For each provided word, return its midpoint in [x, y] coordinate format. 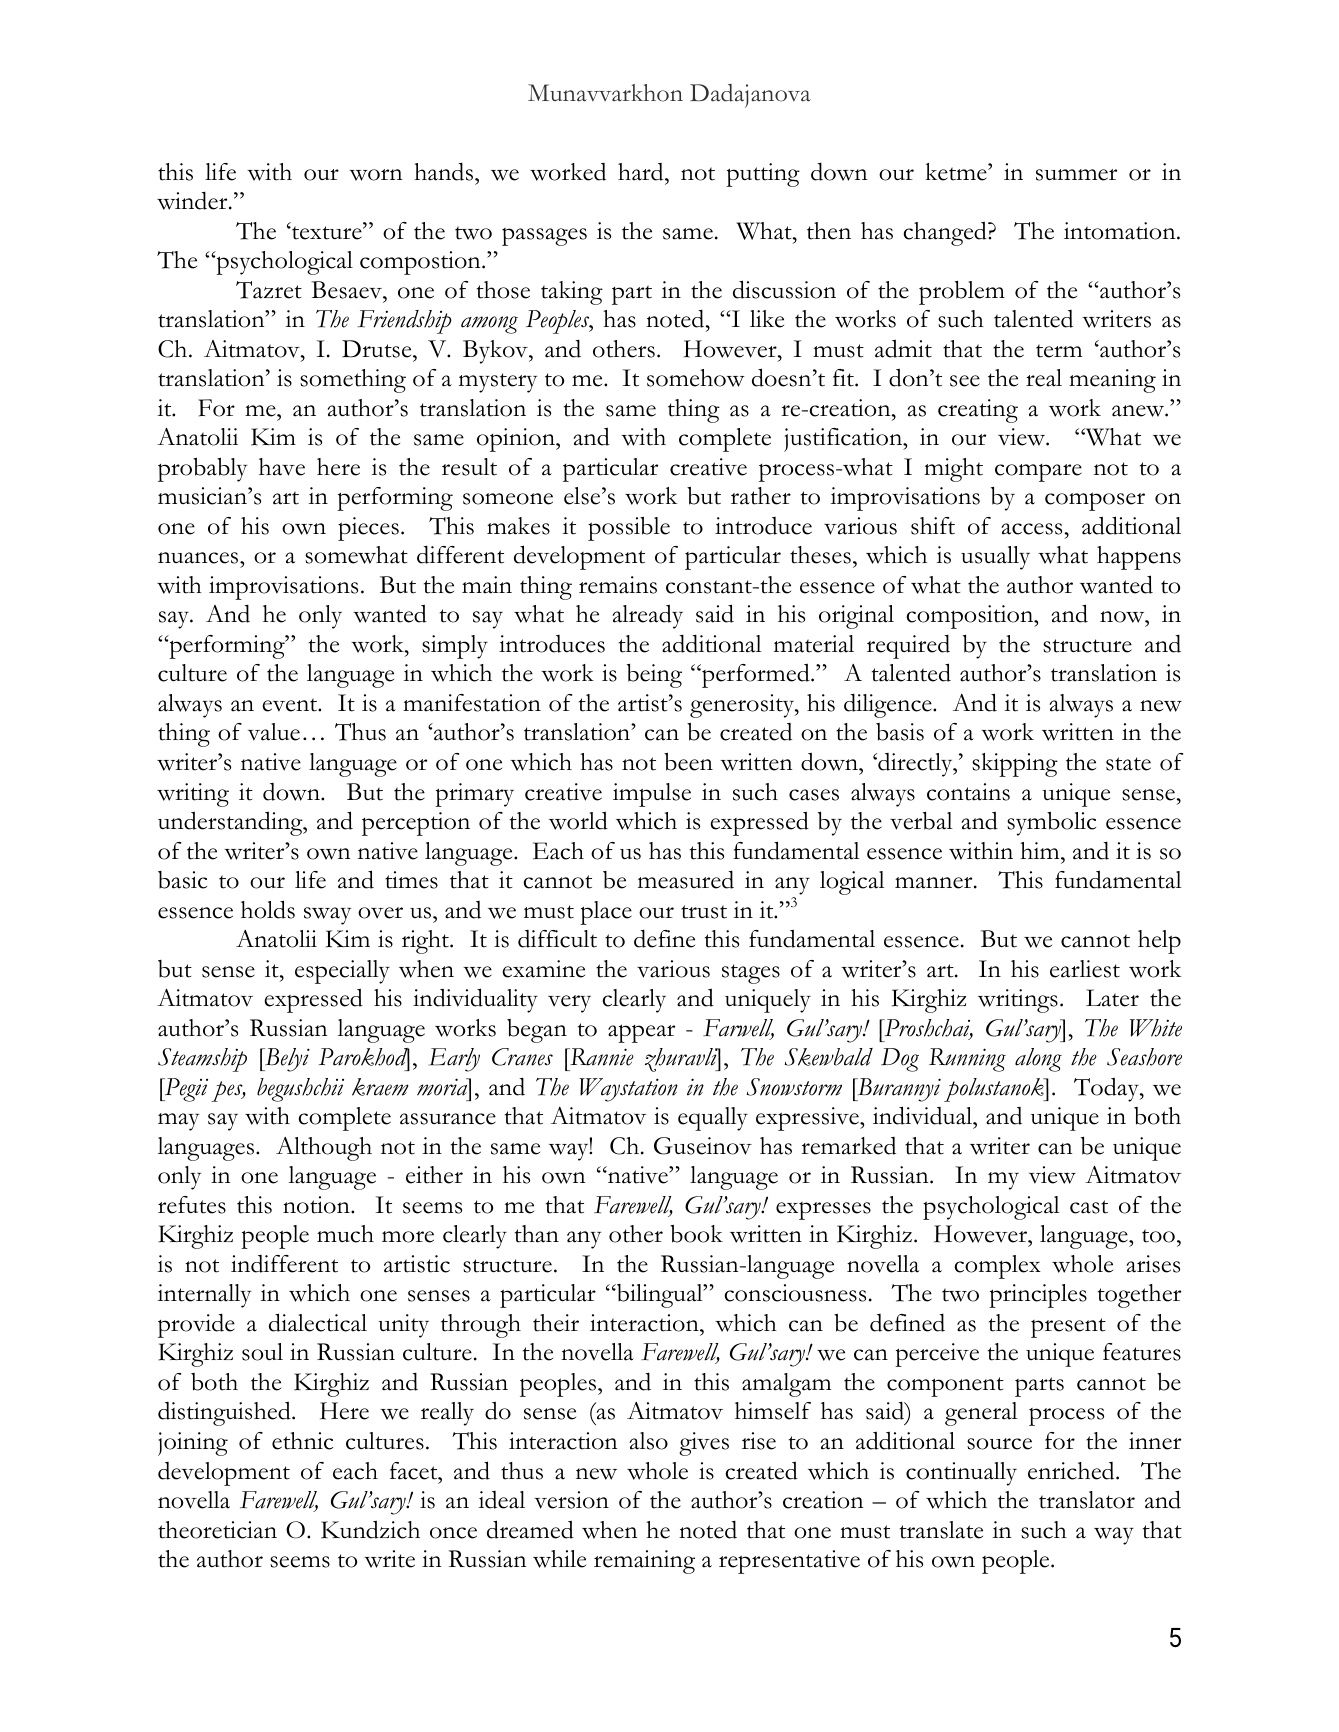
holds [268, 909]
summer [1076, 175]
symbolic [1051, 824]
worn [375, 175]
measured [686, 879]
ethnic [302, 1441]
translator [1087, 1500]
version [572, 1500]
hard [642, 172]
